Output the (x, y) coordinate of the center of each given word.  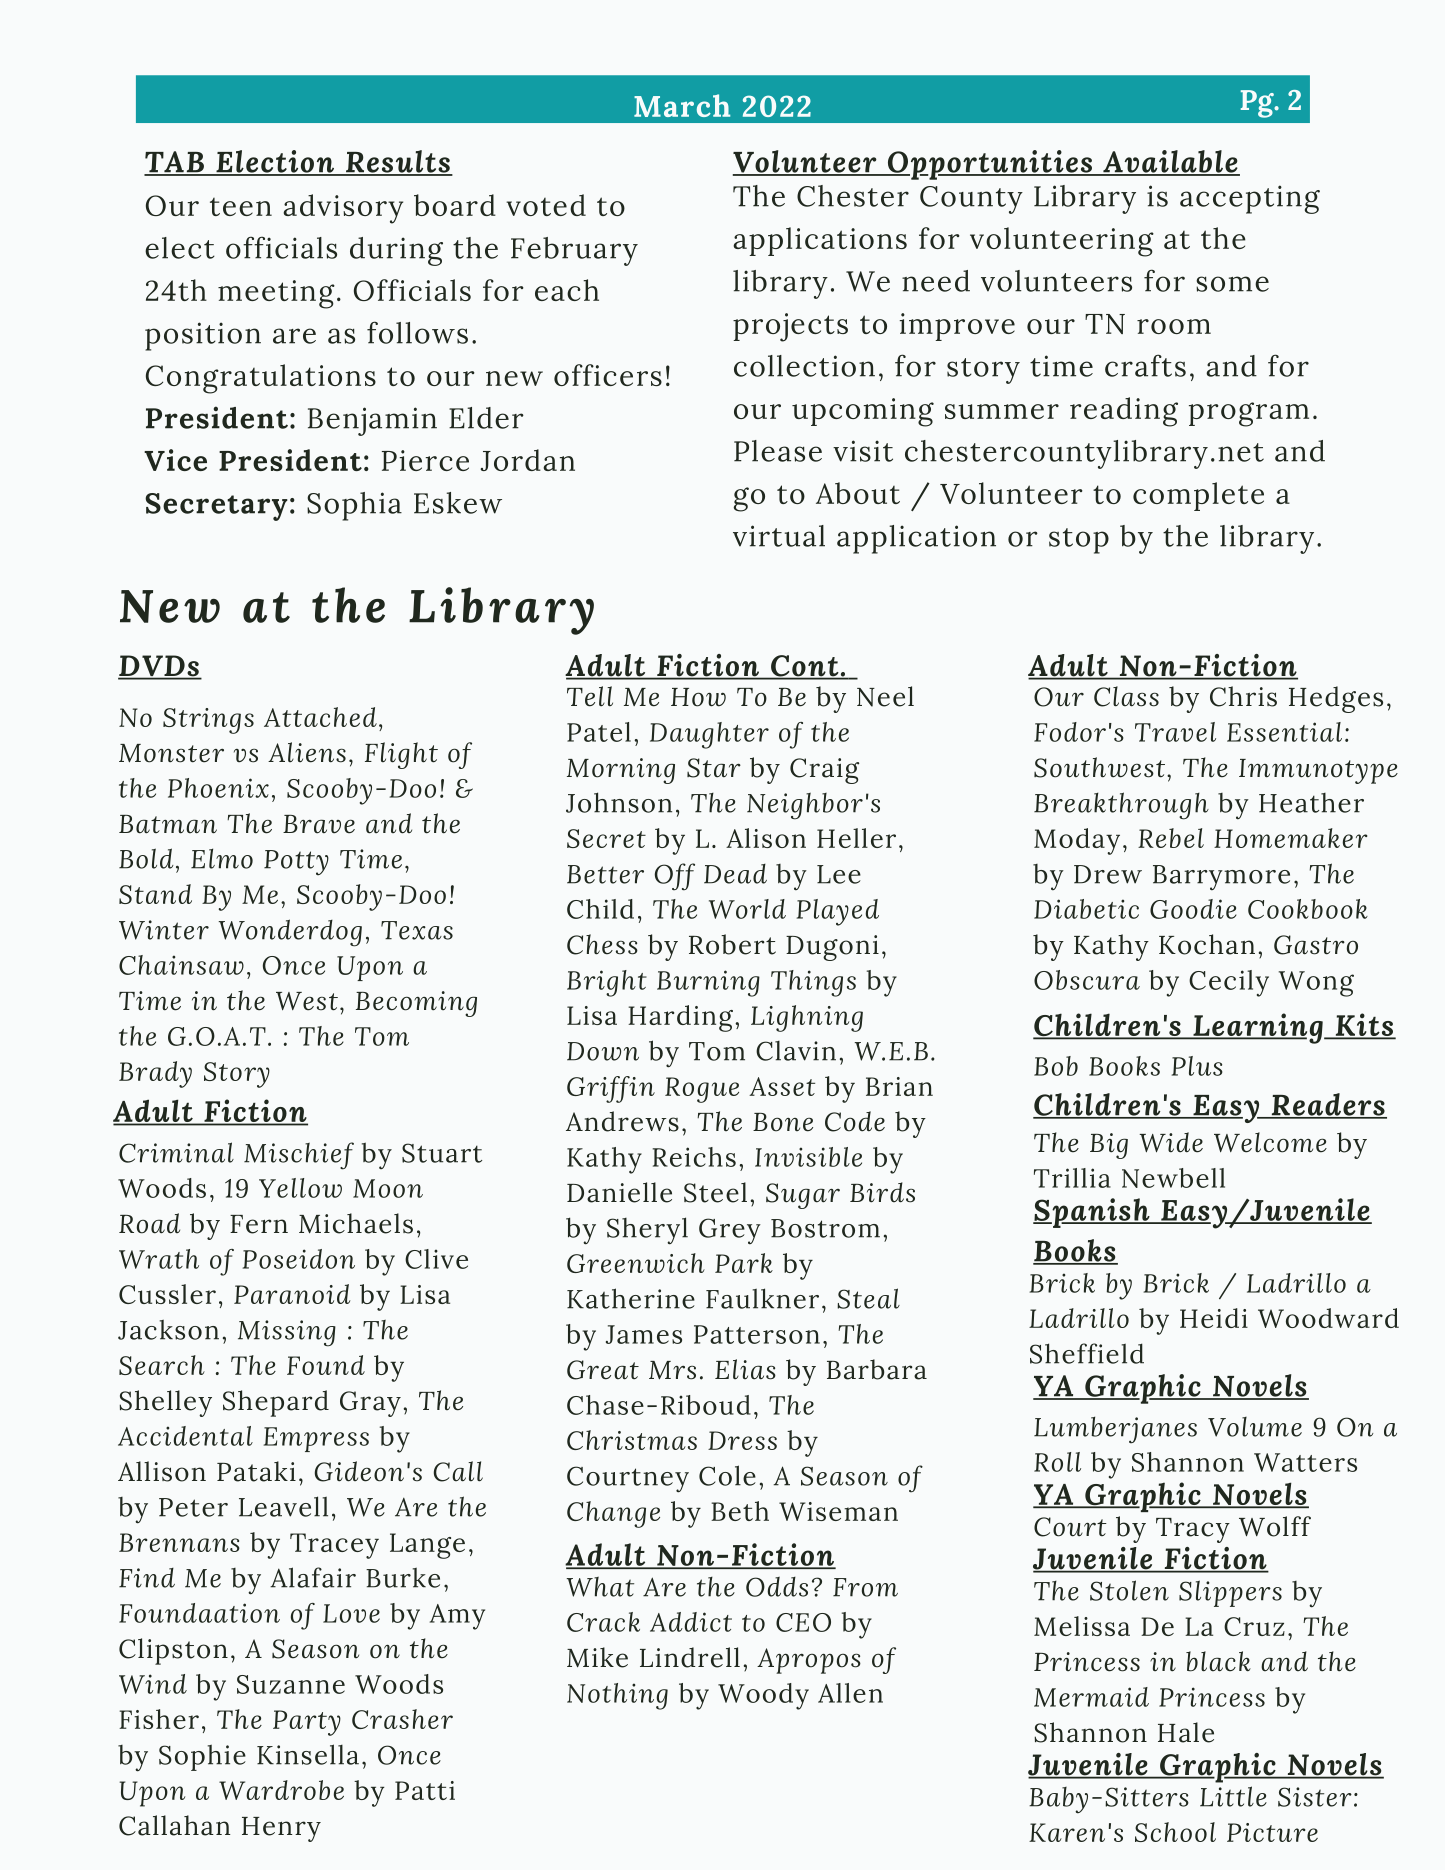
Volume (1255, 1427)
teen (241, 207)
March (682, 105)
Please (778, 451)
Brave (319, 824)
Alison (766, 838)
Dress (742, 1440)
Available (1170, 162)
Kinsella (308, 1754)
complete (1198, 496)
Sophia (354, 506)
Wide (1171, 1142)
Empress (316, 1439)
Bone (783, 1122)
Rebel (1171, 838)
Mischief (299, 1156)
